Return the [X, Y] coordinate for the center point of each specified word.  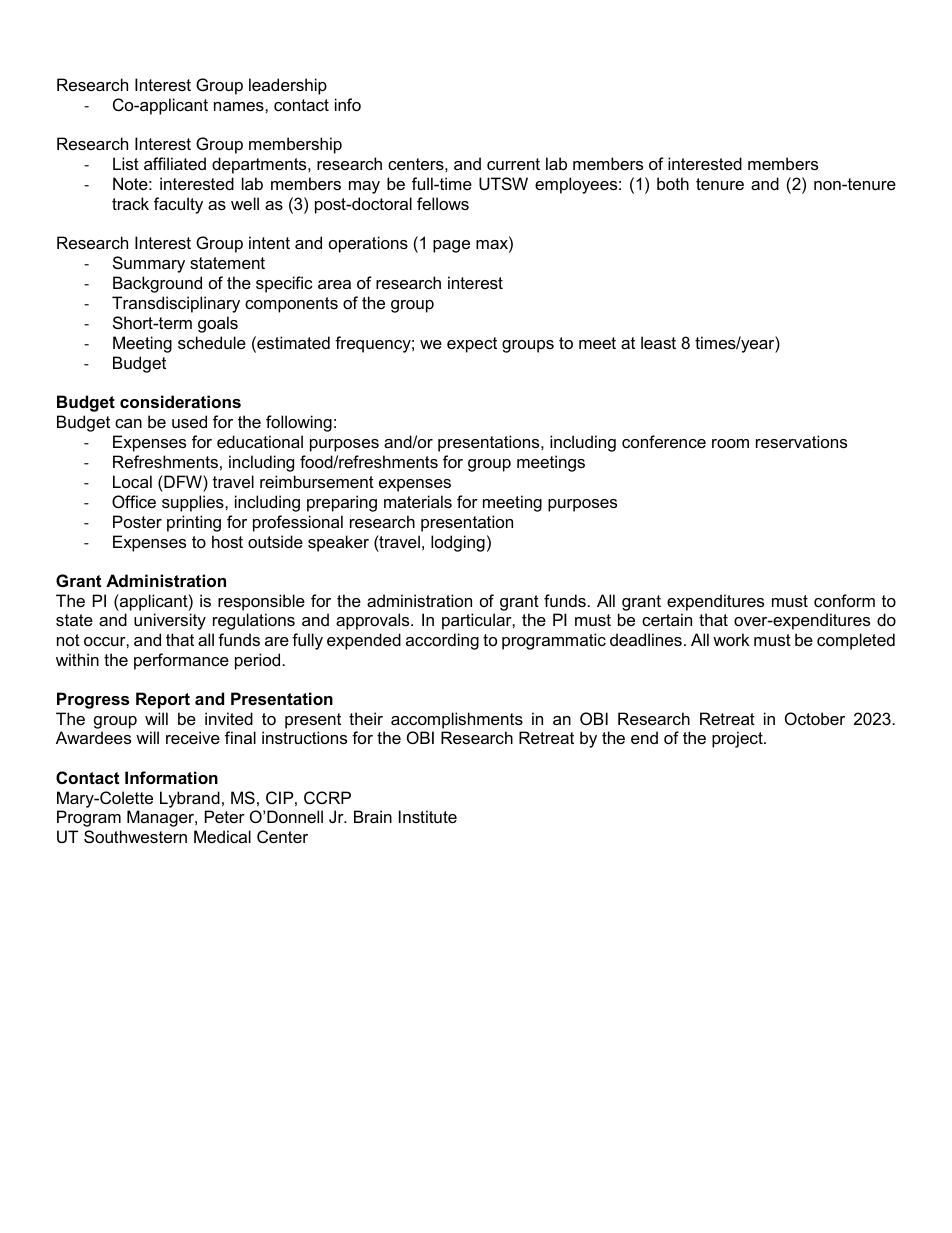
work [731, 639]
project [738, 739]
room [730, 443]
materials [418, 501]
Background [157, 284]
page [451, 246]
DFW [183, 481]
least [658, 342]
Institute [428, 816]
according [442, 641]
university [170, 621]
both [673, 183]
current [513, 164]
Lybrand [190, 799]
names [240, 106]
